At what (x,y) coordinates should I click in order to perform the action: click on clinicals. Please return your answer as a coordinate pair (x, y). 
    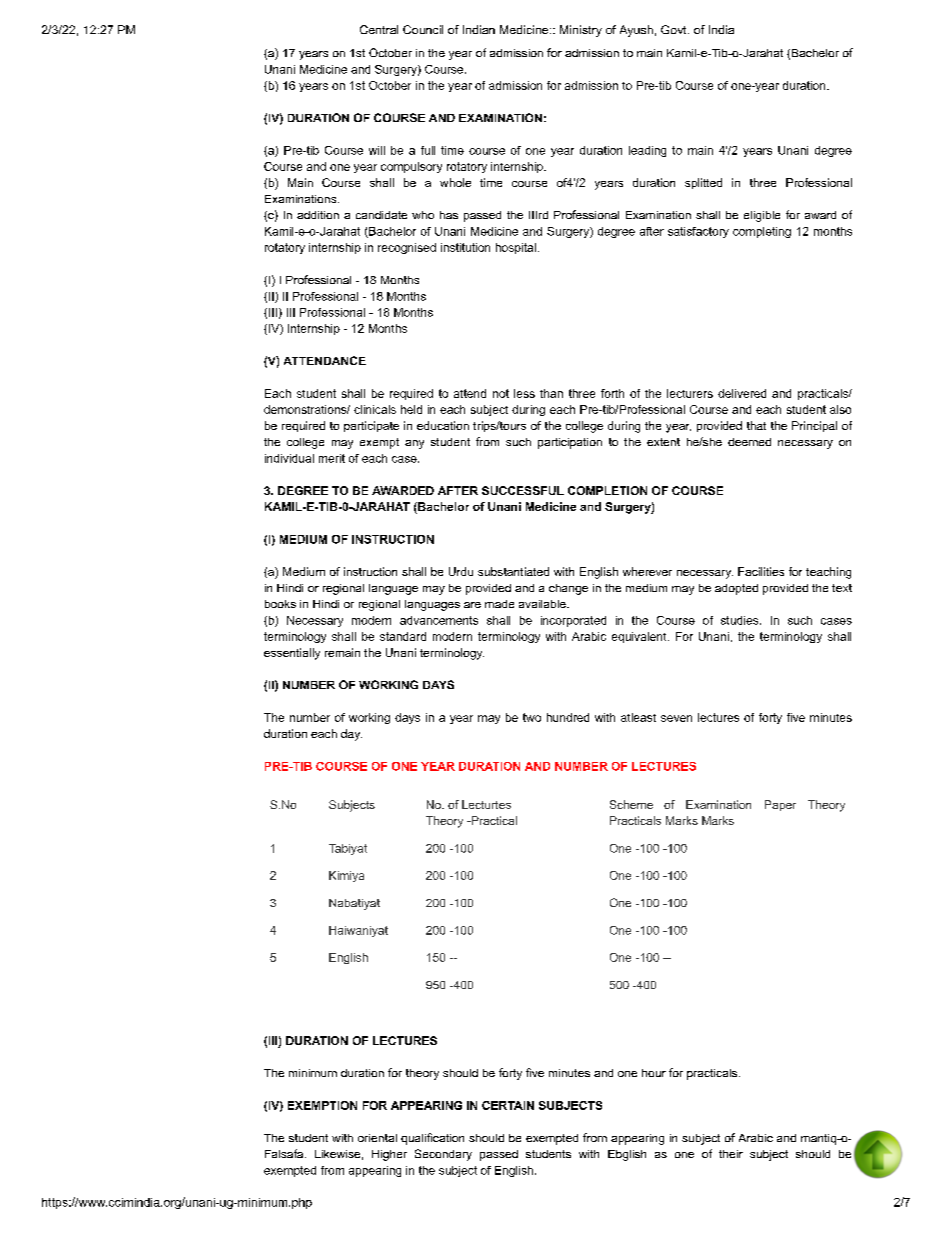
    Looking at the image, I should click on (375, 409).
